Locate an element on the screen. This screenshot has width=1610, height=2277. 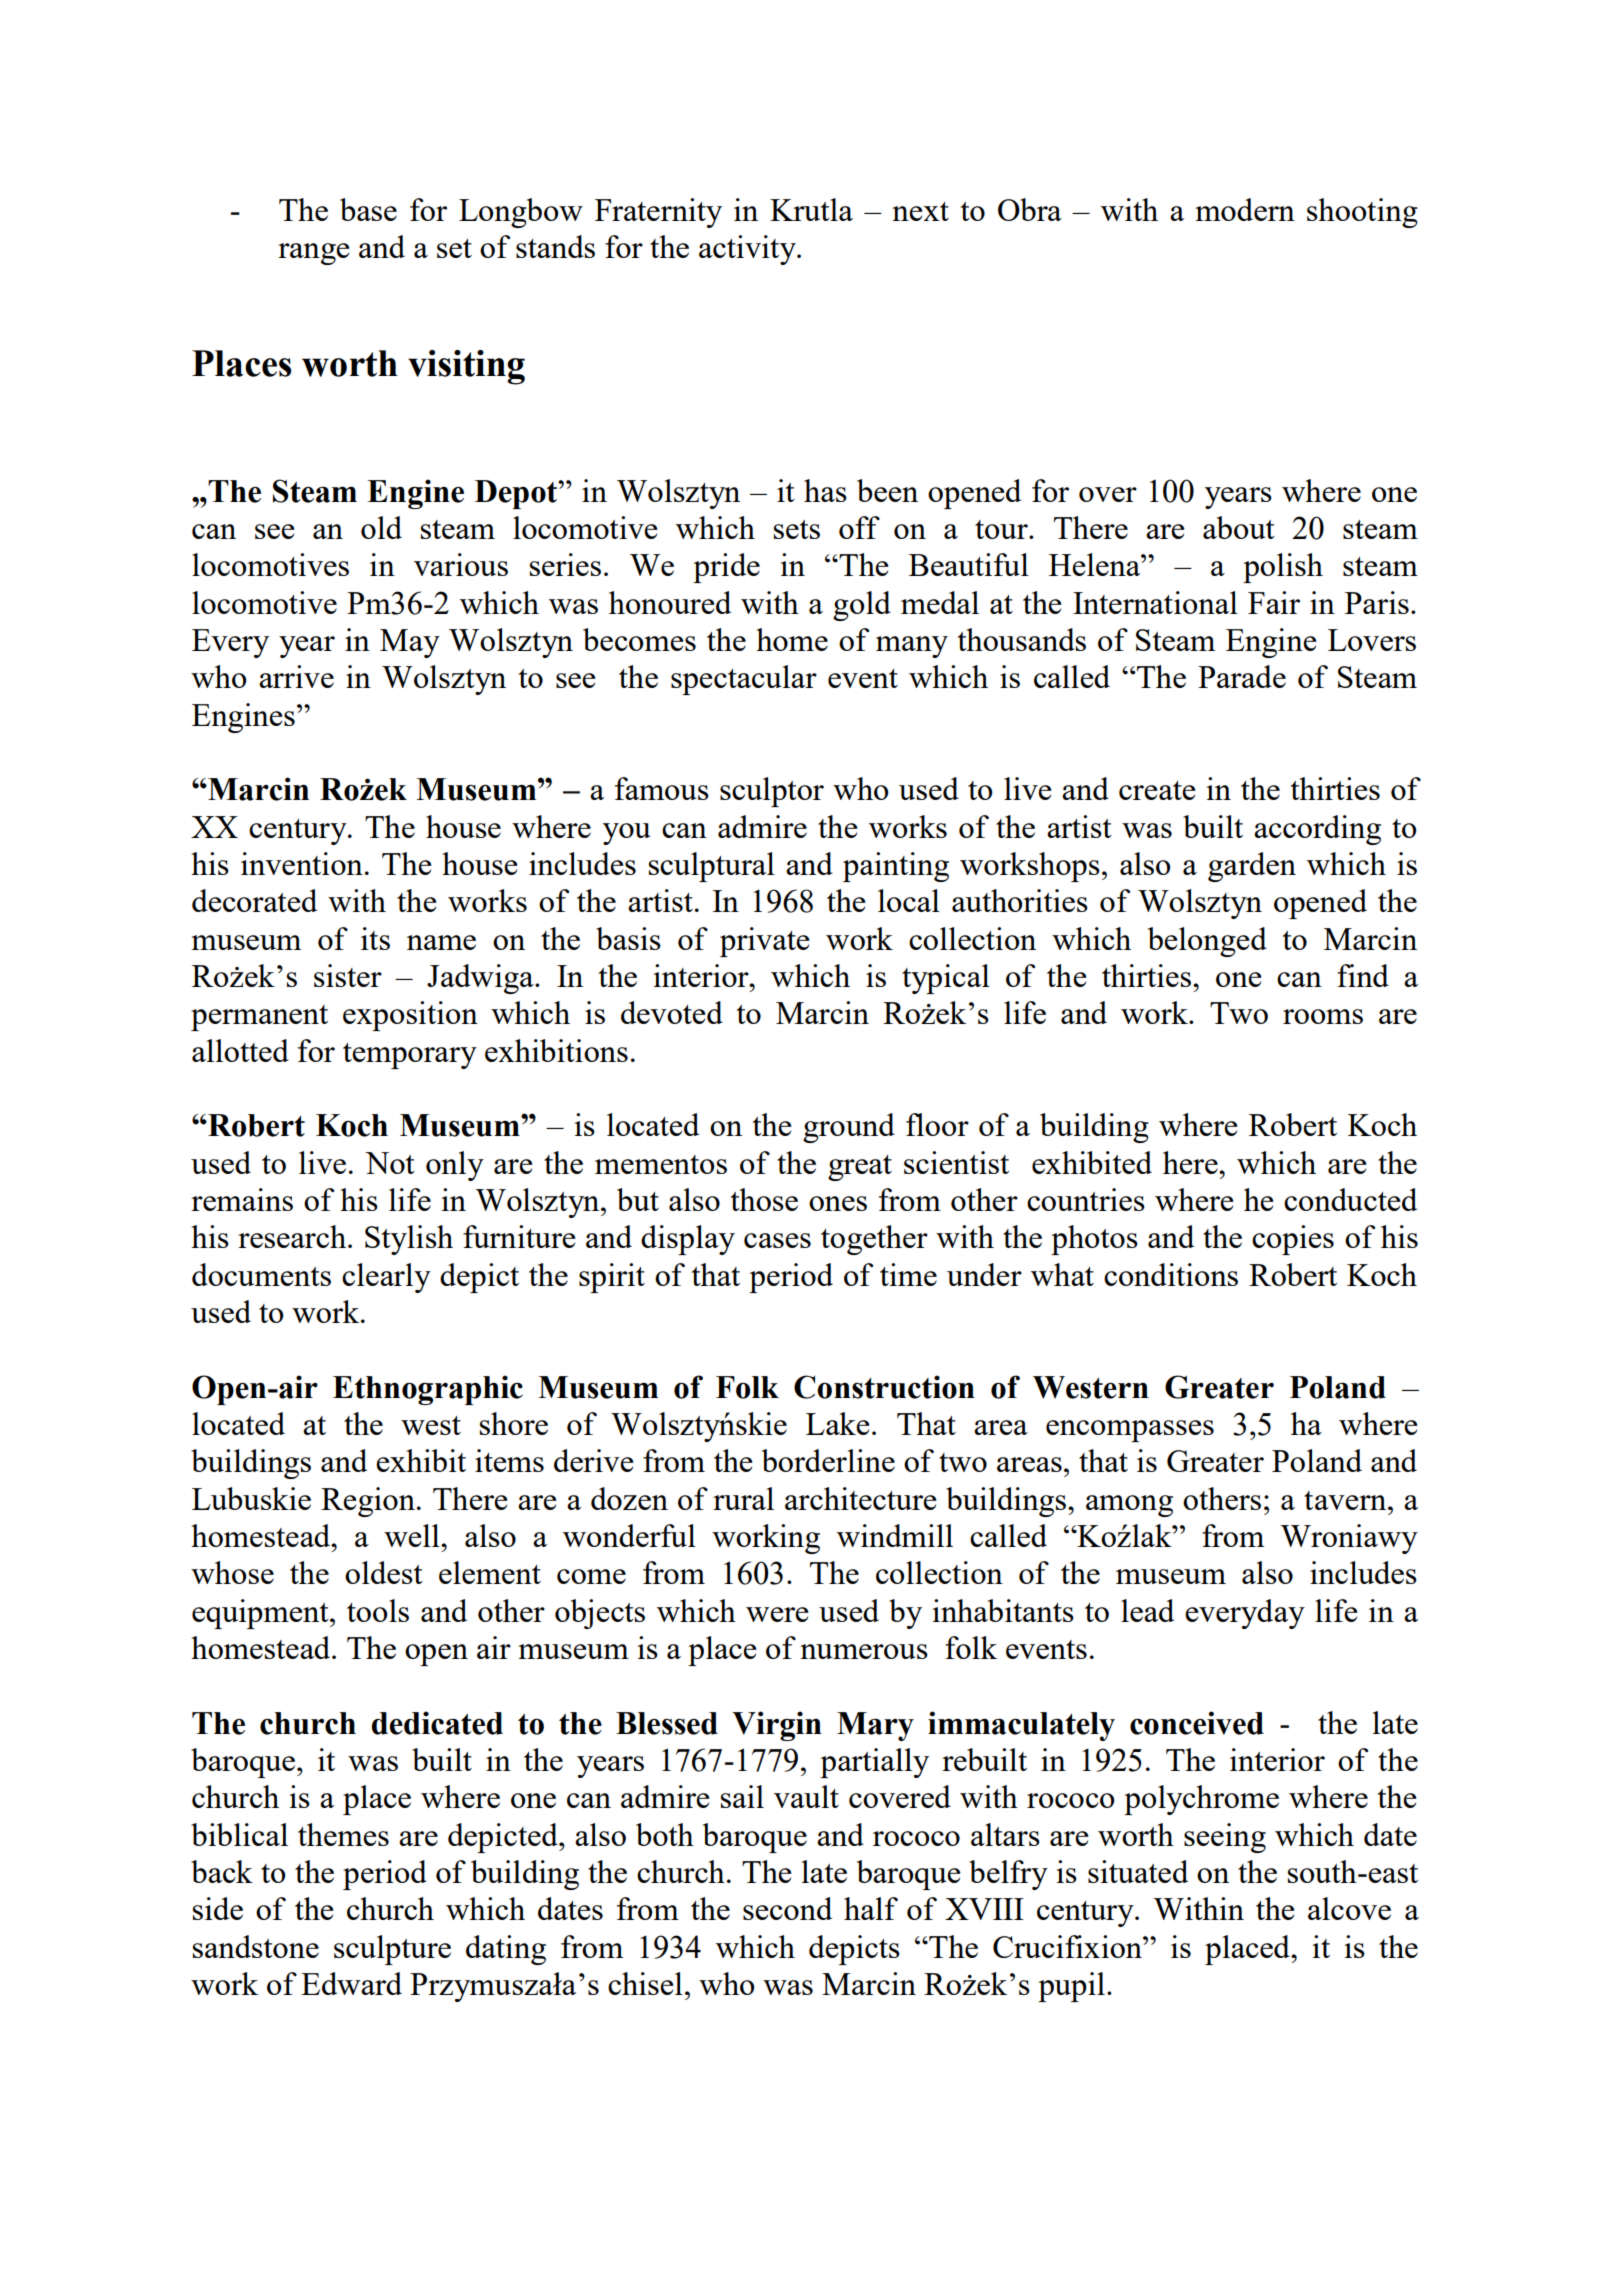
activity is located at coordinates (748, 250).
